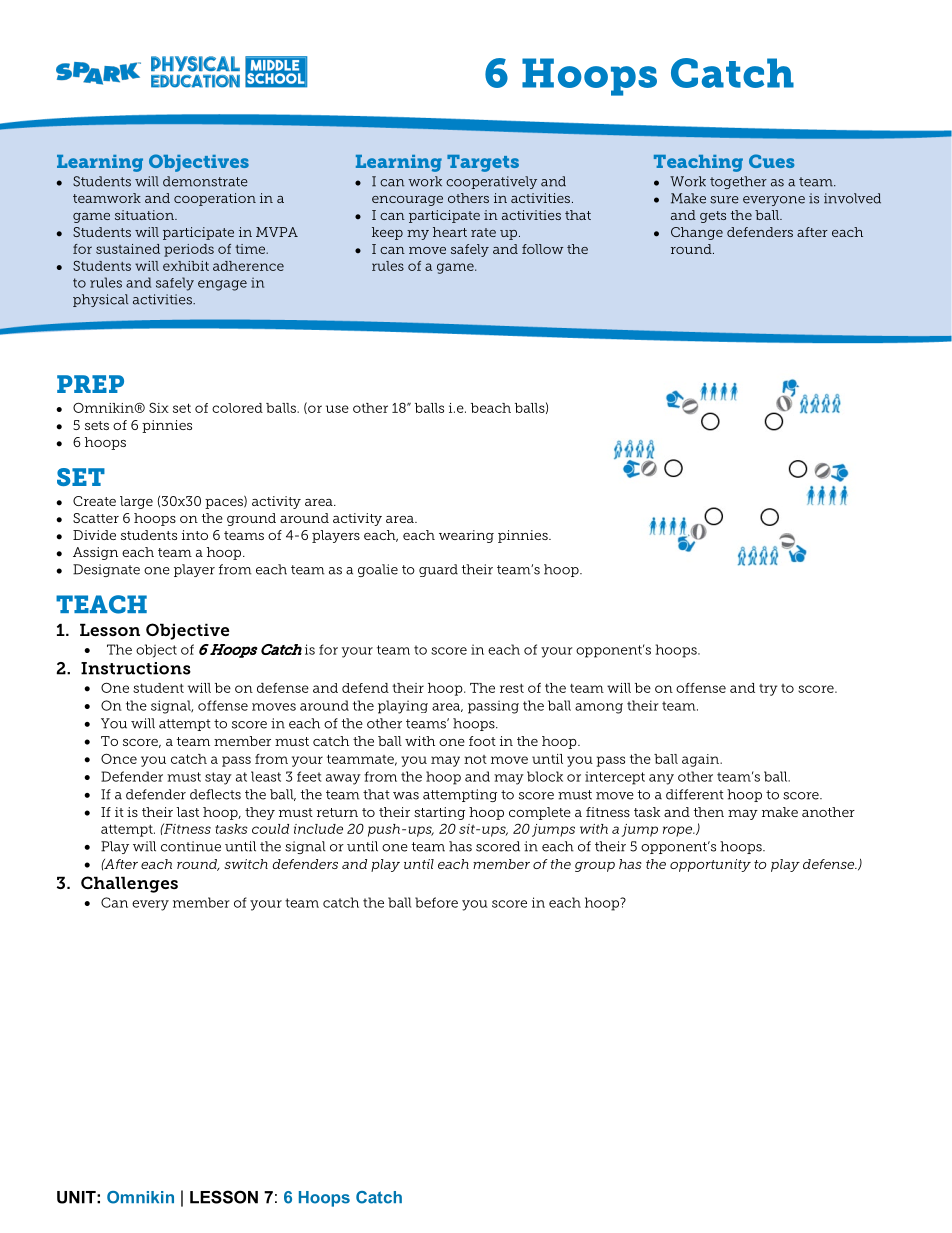  What do you see at coordinates (159, 407) in the image?
I see `Six` at bounding box center [159, 407].
